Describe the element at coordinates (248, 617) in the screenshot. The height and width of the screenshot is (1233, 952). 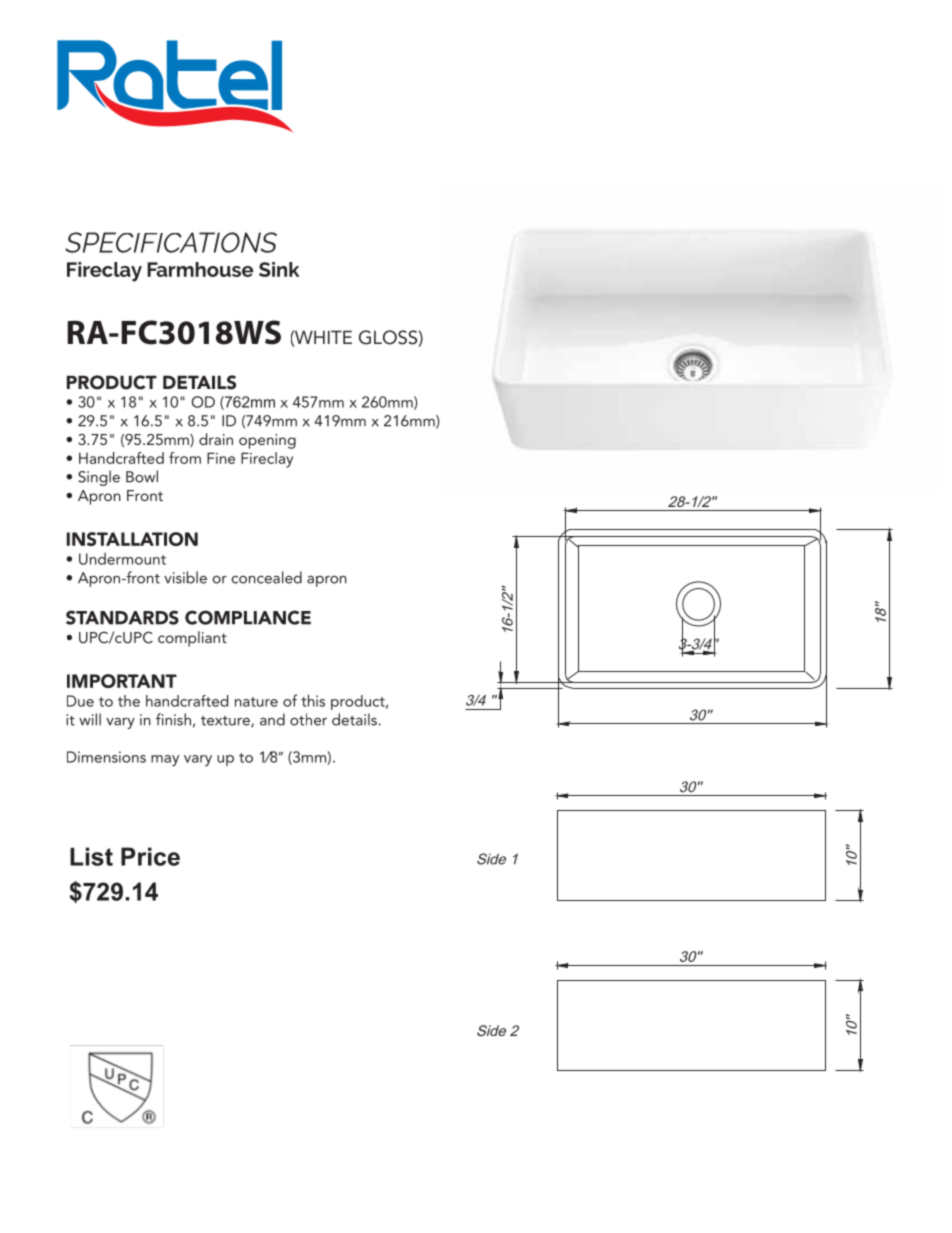
I see `COMPLIANCE` at that location.
